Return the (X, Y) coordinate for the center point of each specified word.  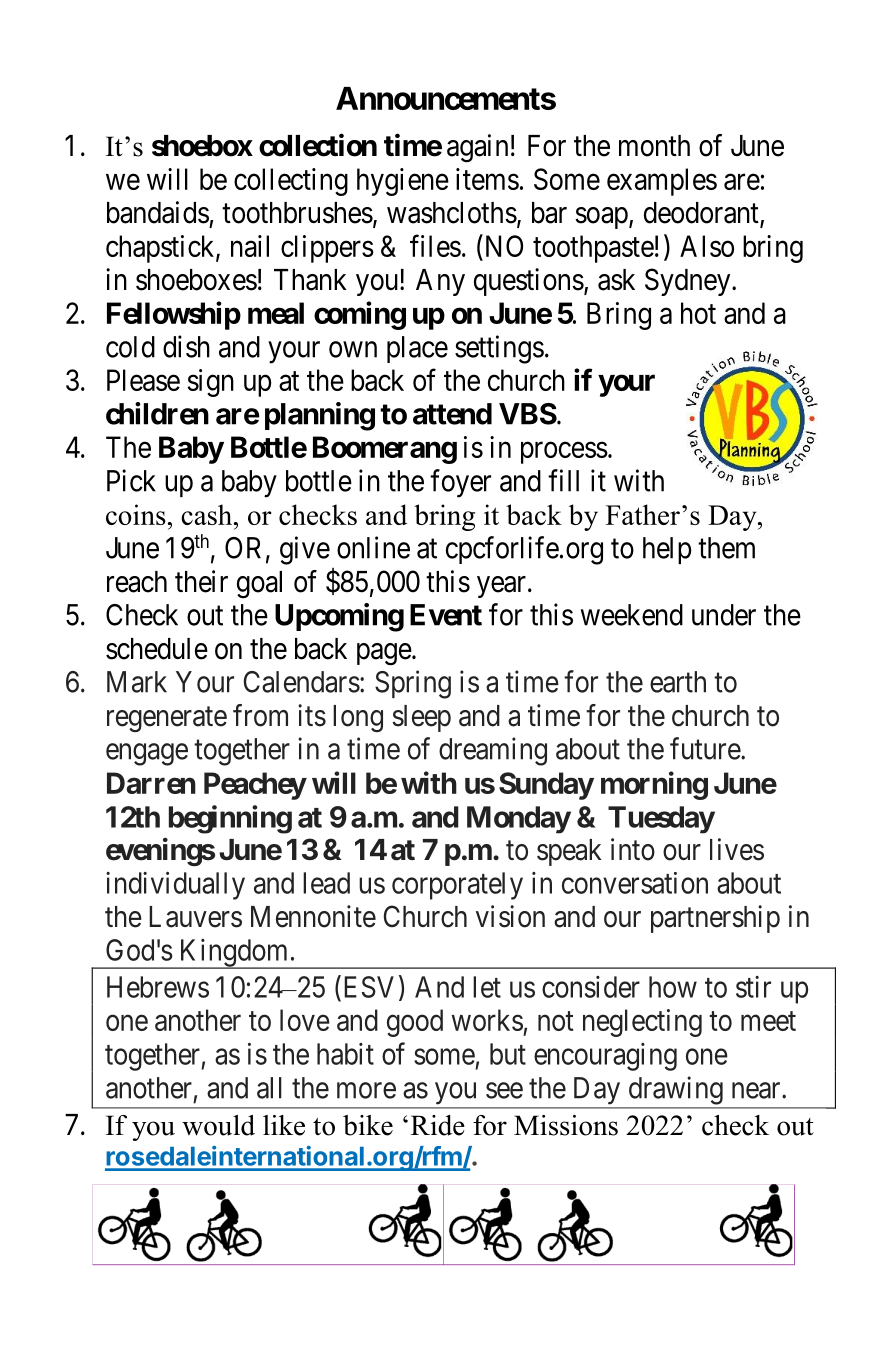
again (477, 148)
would (218, 1125)
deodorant (702, 214)
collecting (291, 182)
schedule (157, 649)
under (724, 615)
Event (446, 615)
